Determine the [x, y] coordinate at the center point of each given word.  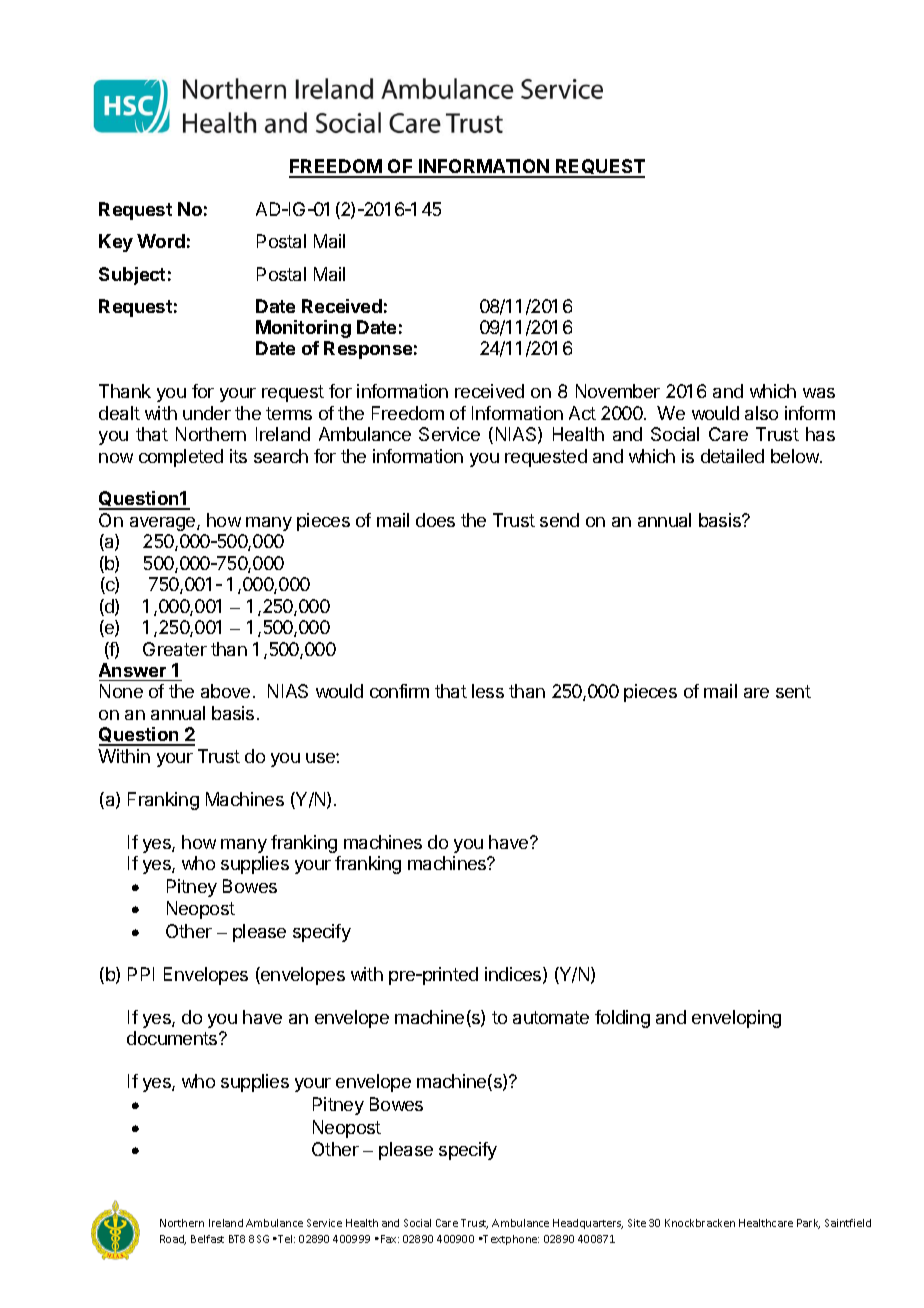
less [488, 691]
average [164, 524]
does [435, 520]
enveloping [736, 1019]
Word [161, 241]
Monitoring [303, 329]
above [225, 691]
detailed [732, 456]
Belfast [207, 1239]
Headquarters [588, 1224]
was [819, 393]
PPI [141, 974]
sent [793, 691]
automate [551, 1017]
